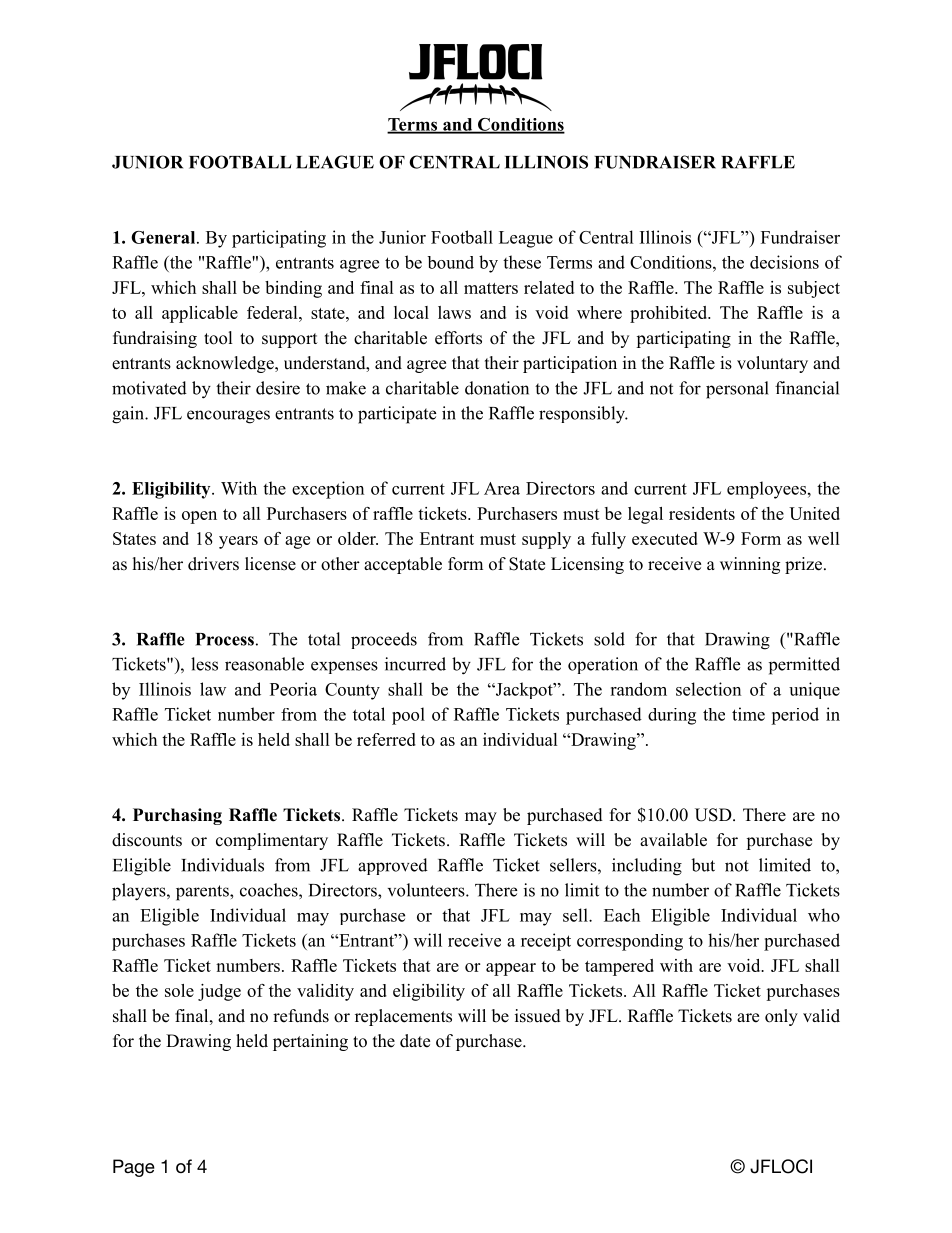 The width and height of the screenshot is (952, 1233). Describe the element at coordinates (408, 716) in the screenshot. I see `pool` at that location.
